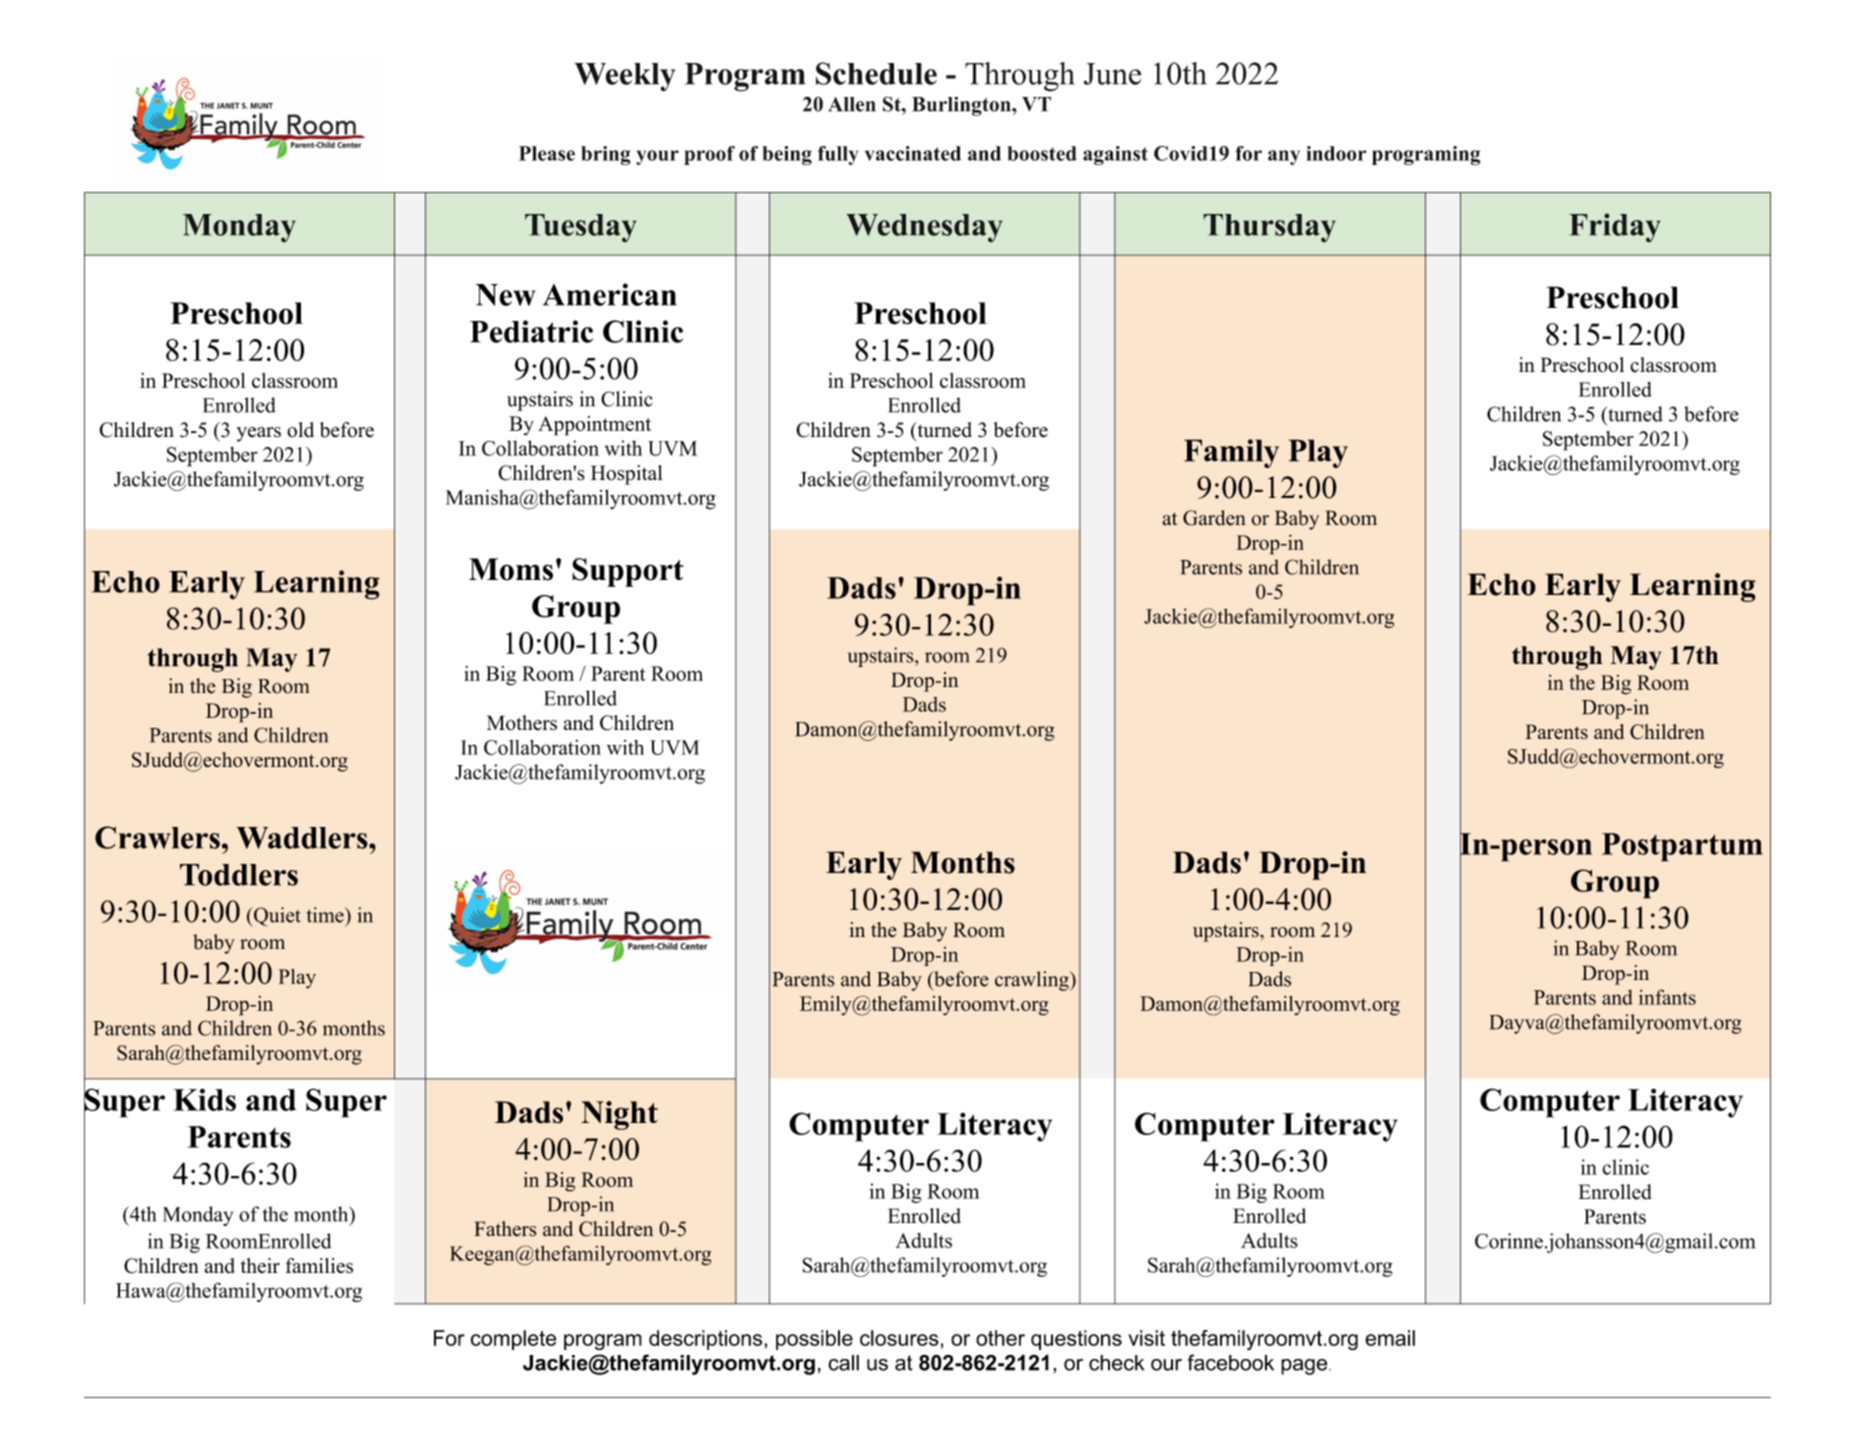 The width and height of the screenshot is (1855, 1433). I want to click on infants, so click(1667, 997).
